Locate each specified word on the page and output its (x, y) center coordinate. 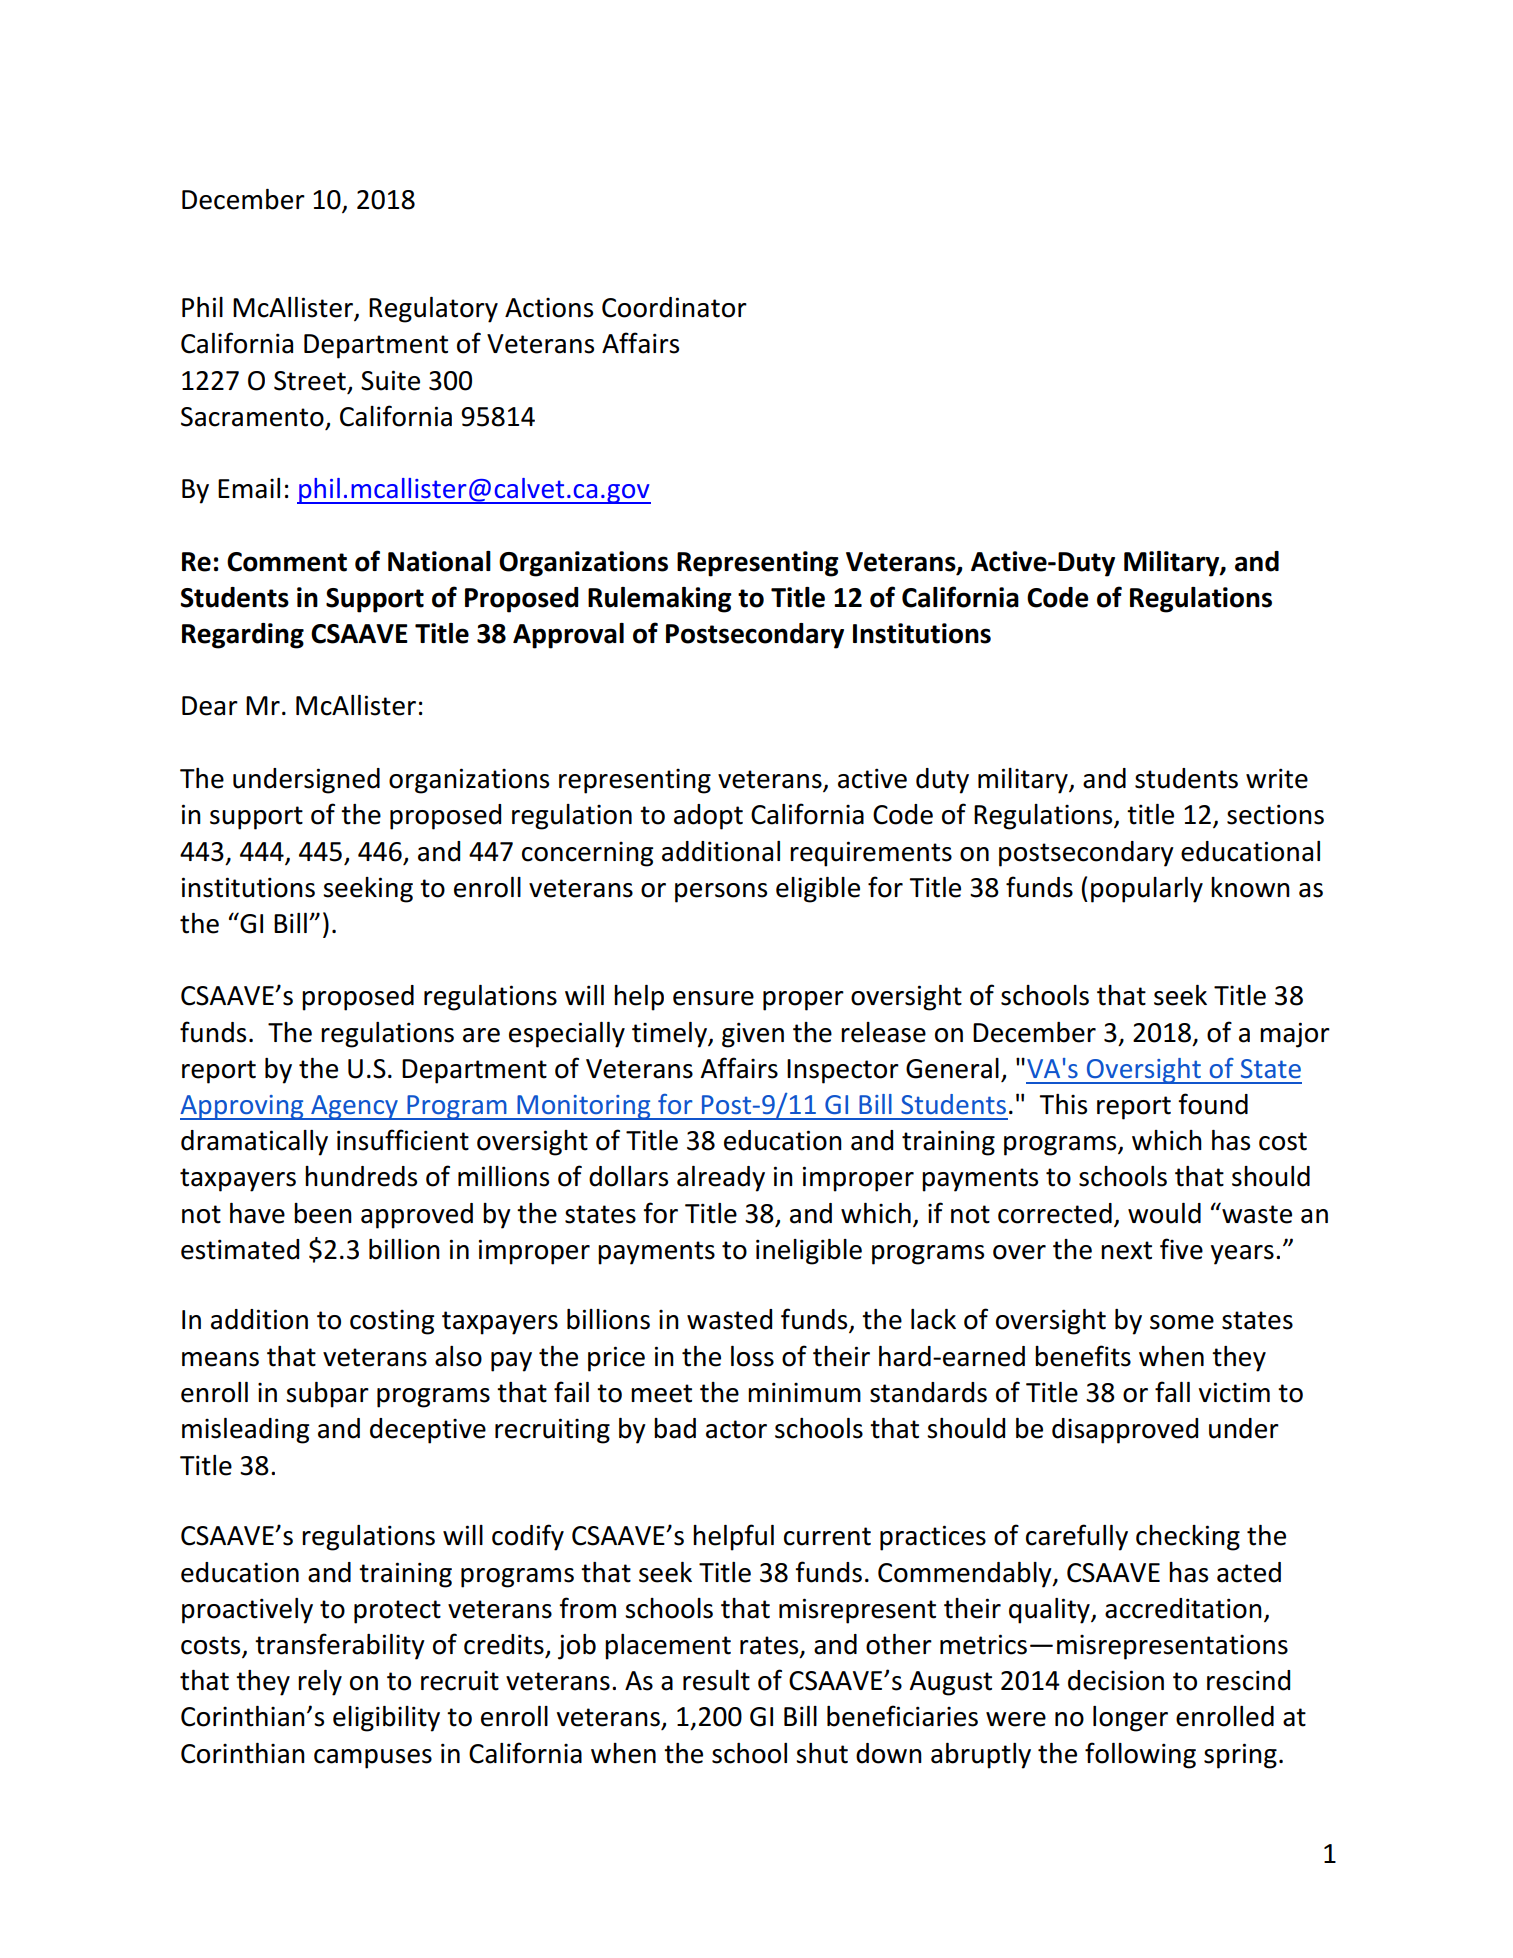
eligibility (386, 1719)
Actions (549, 308)
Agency (354, 1107)
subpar (327, 1395)
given (753, 1035)
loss (752, 1356)
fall (1172, 1392)
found (1213, 1104)
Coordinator (674, 307)
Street (310, 381)
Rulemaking (660, 600)
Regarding (243, 636)
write (1277, 778)
